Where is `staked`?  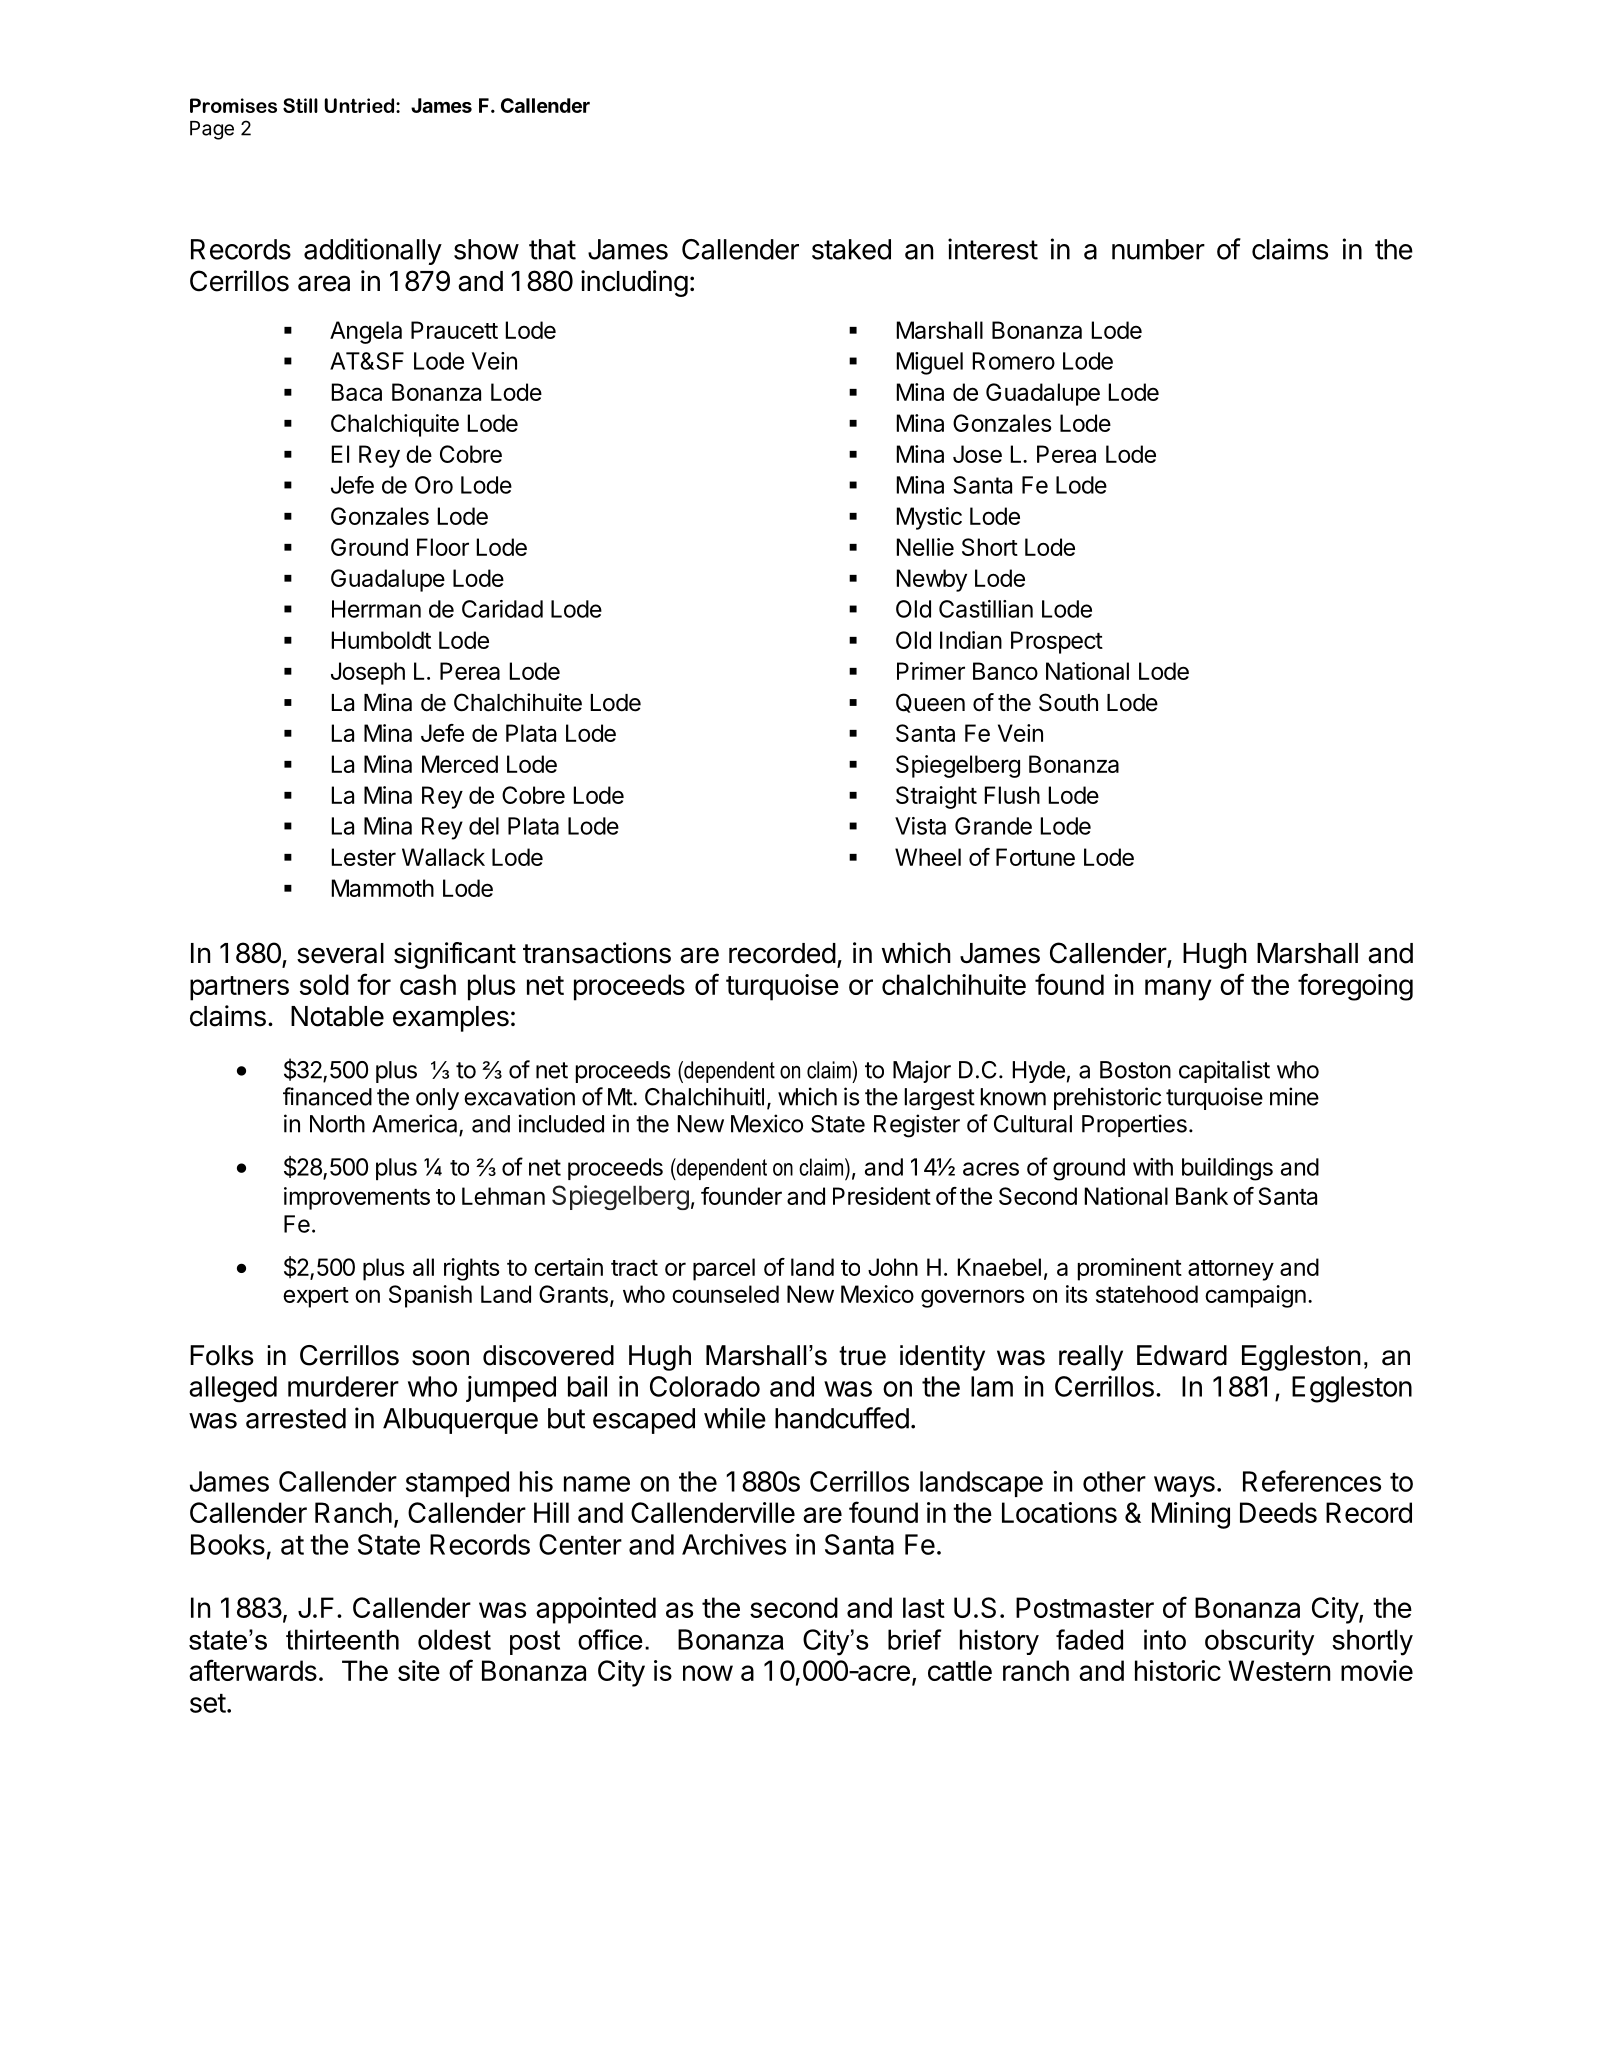 staked is located at coordinates (851, 249).
